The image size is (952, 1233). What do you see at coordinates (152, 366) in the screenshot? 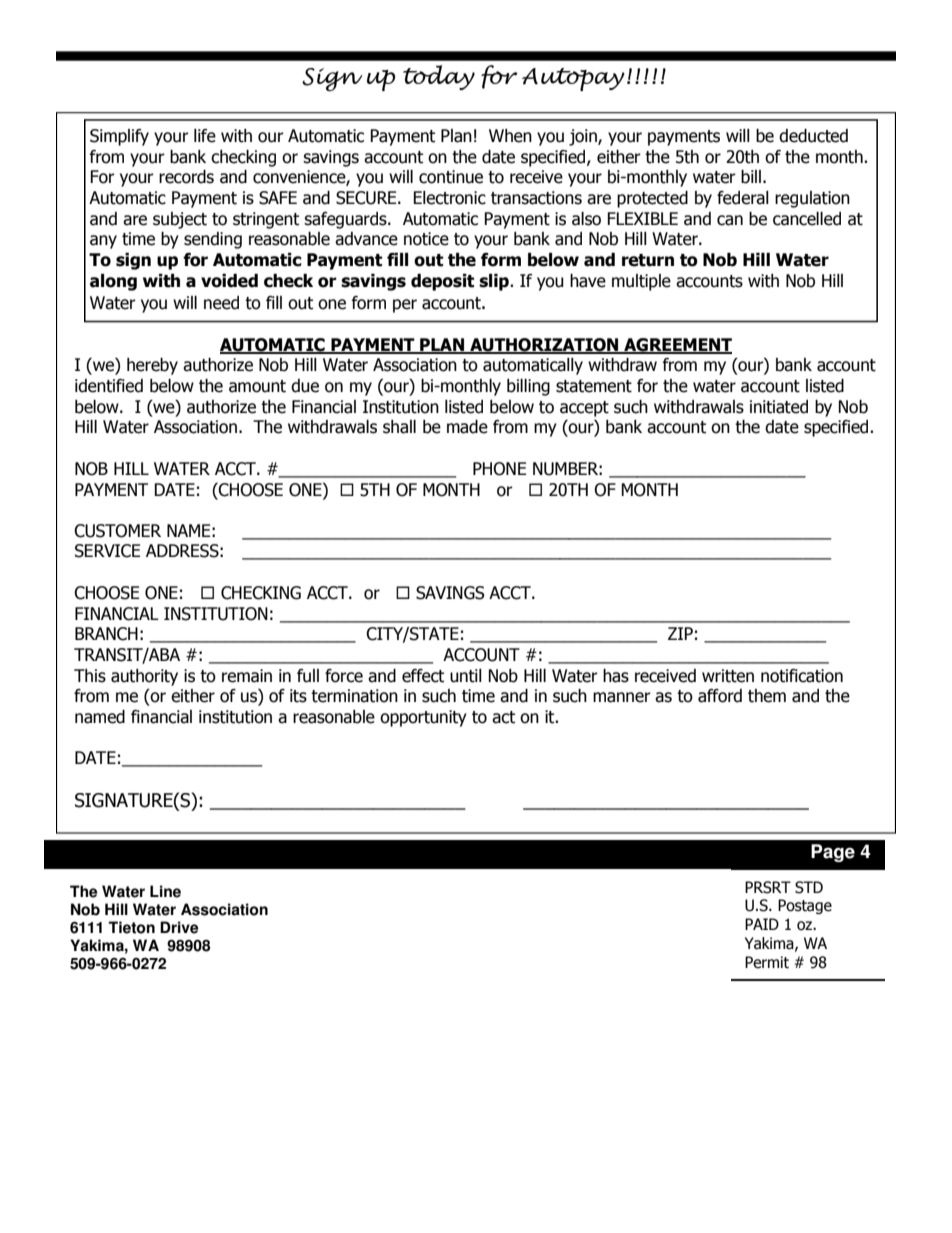
I see `hereby` at bounding box center [152, 366].
